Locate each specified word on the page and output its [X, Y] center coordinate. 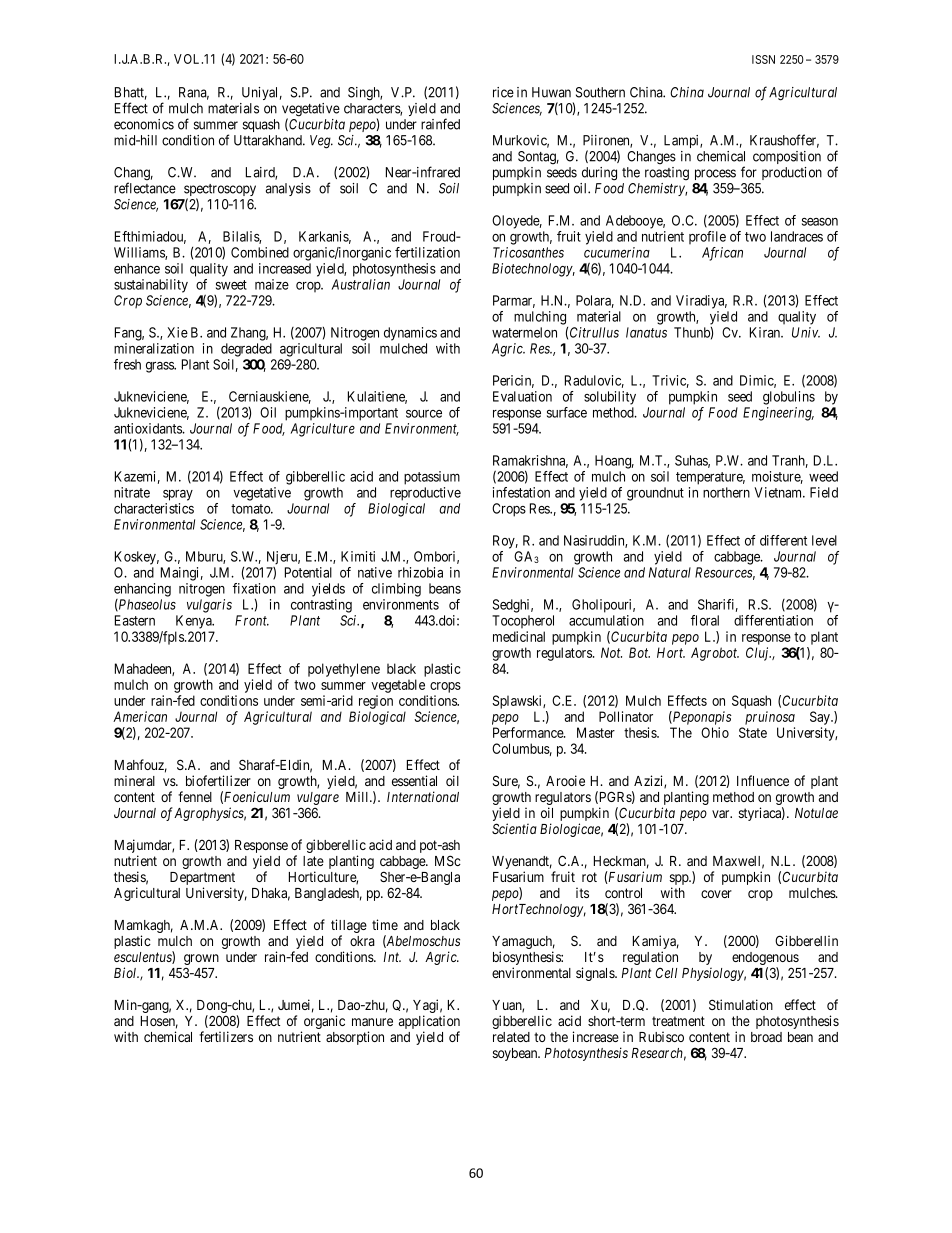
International [423, 796]
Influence [763, 780]
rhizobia [420, 572]
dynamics [410, 334]
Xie [177, 332]
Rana [194, 93]
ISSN [763, 59]
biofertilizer [218, 780]
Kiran [766, 332]
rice [503, 92]
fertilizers [226, 1036]
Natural [670, 572]
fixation [254, 588]
